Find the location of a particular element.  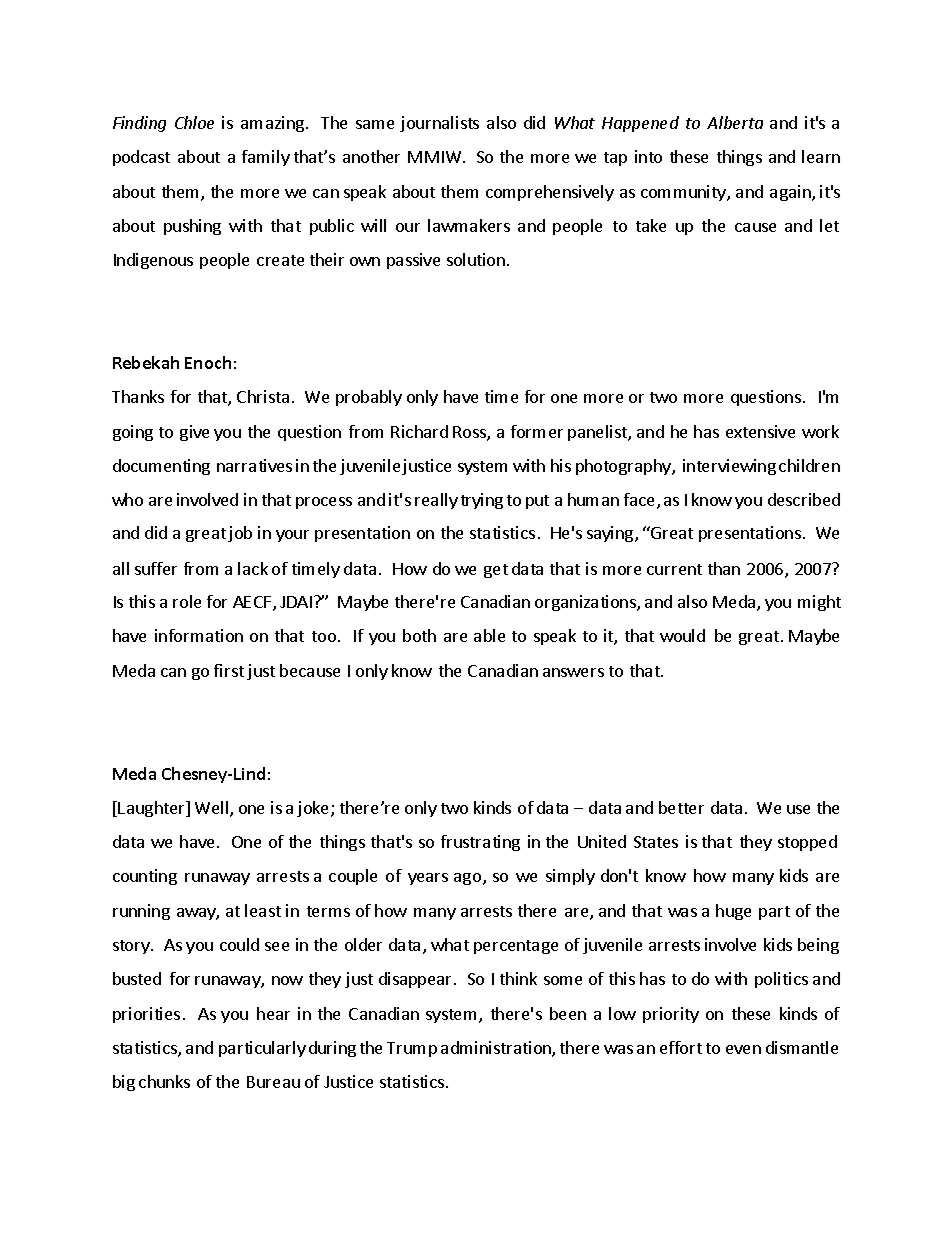

interviewing is located at coordinates (729, 467).
